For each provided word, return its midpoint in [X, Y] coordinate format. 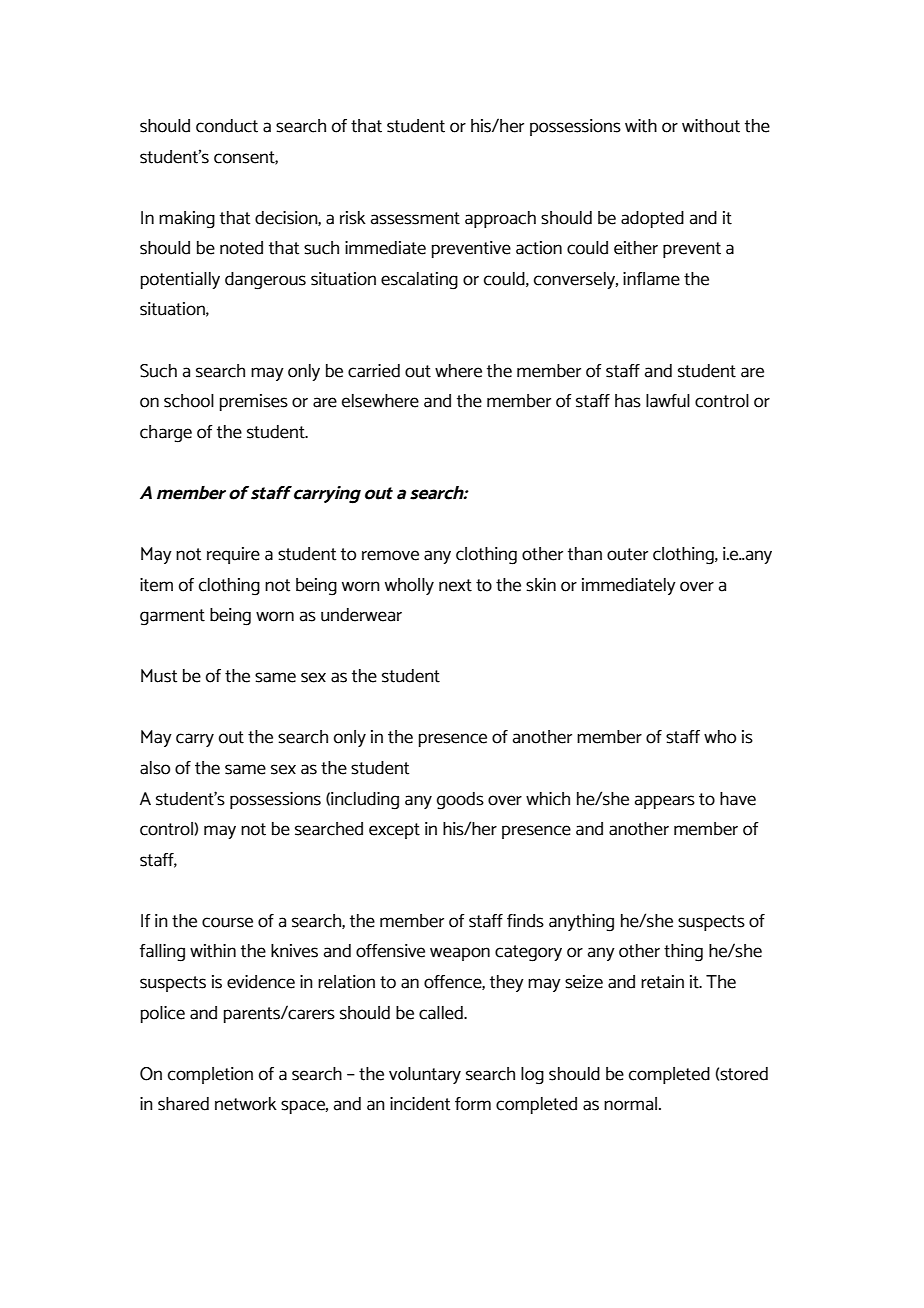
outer [627, 554]
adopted [652, 219]
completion [210, 1075]
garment [172, 617]
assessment [415, 218]
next [455, 585]
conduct [227, 126]
